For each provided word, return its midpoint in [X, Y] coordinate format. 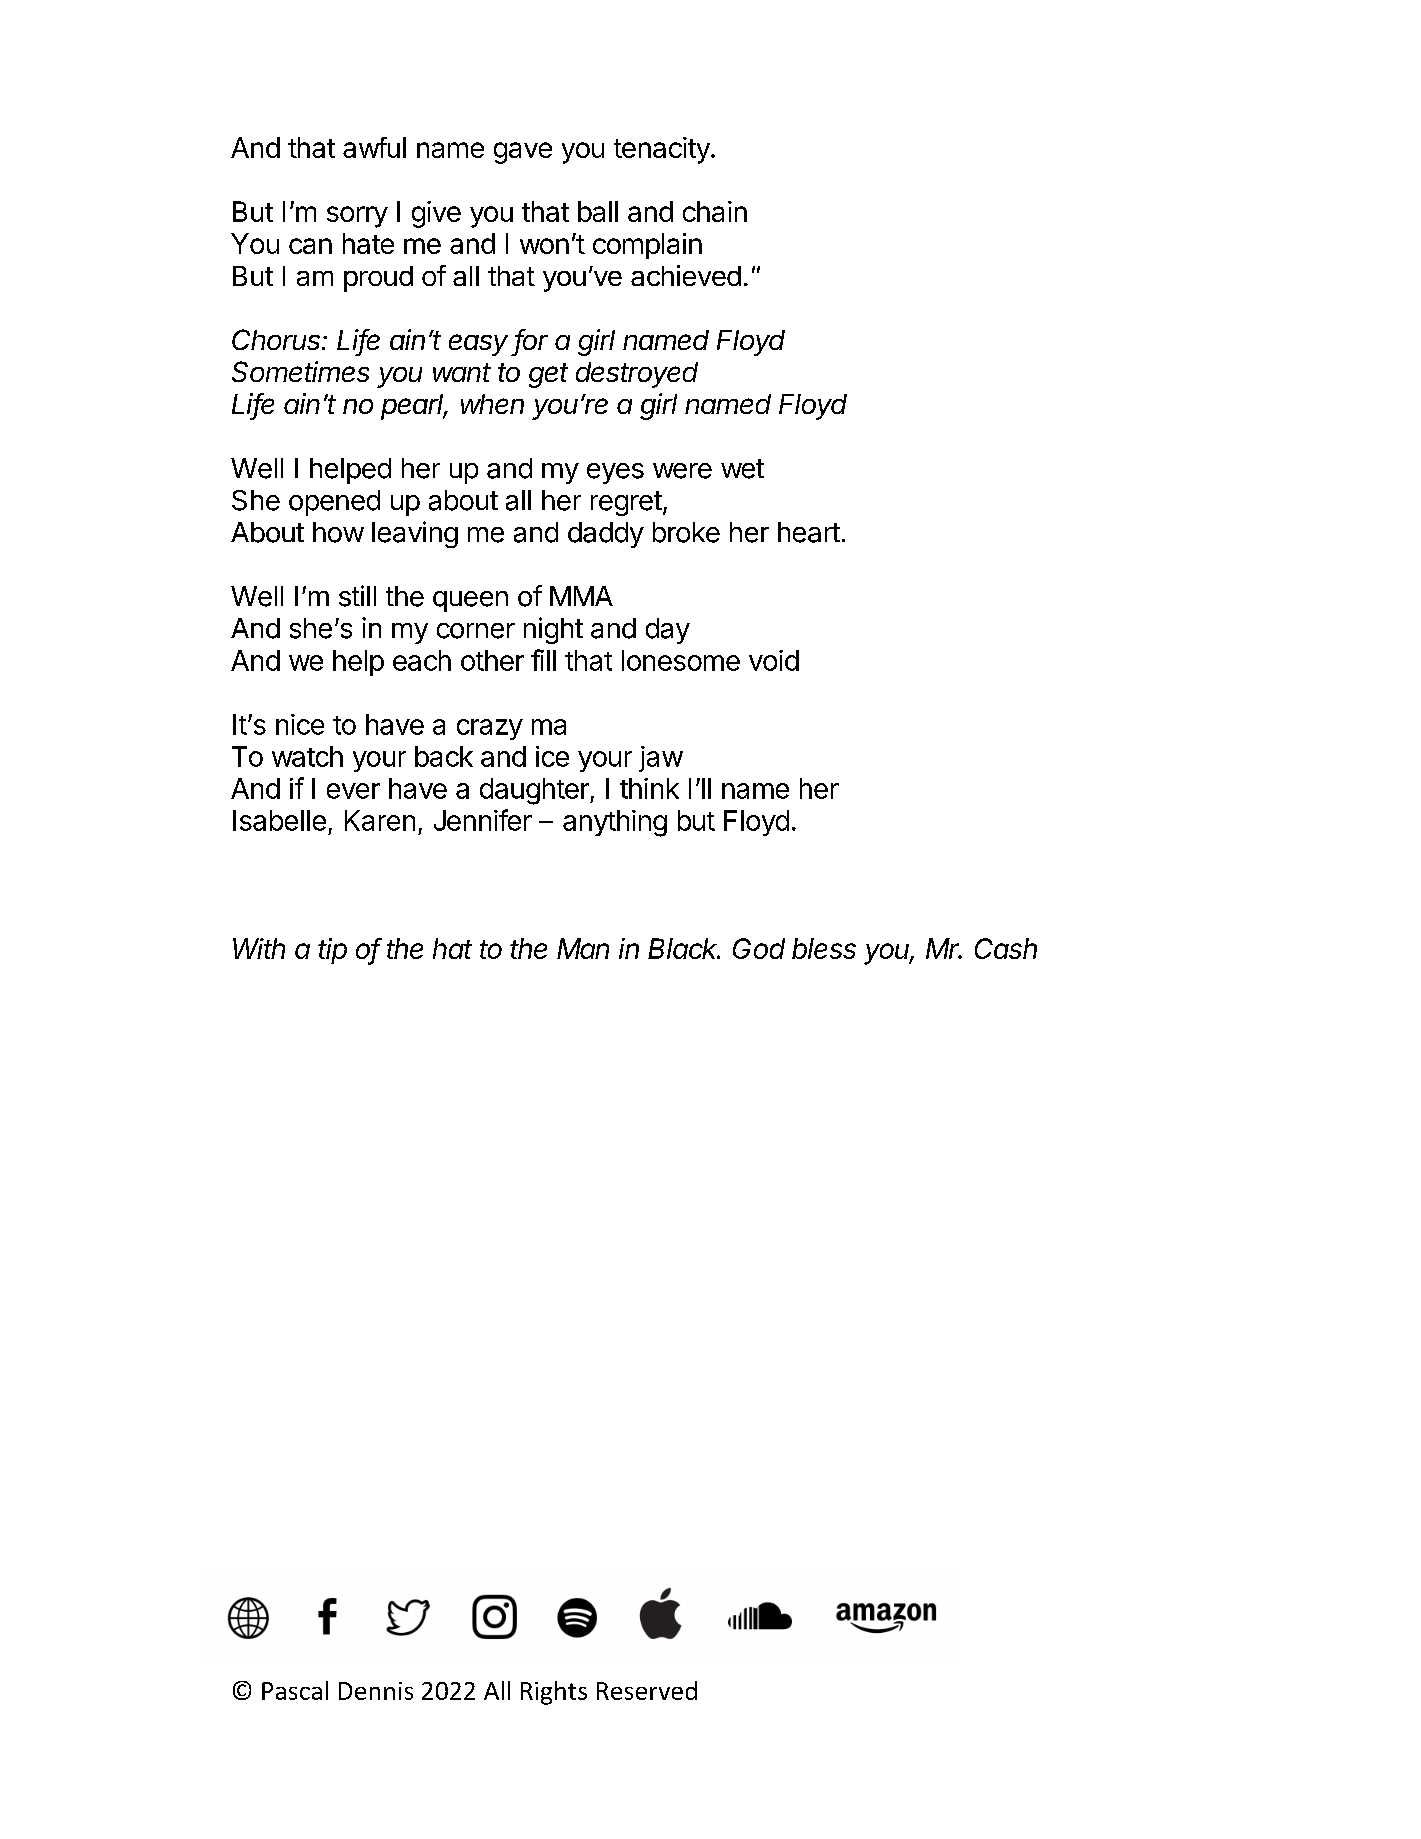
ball [598, 211]
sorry [357, 217]
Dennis [376, 1691]
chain [715, 211]
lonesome [681, 660]
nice [300, 724]
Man [583, 948]
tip [332, 951]
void [774, 660]
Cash [1006, 948]
